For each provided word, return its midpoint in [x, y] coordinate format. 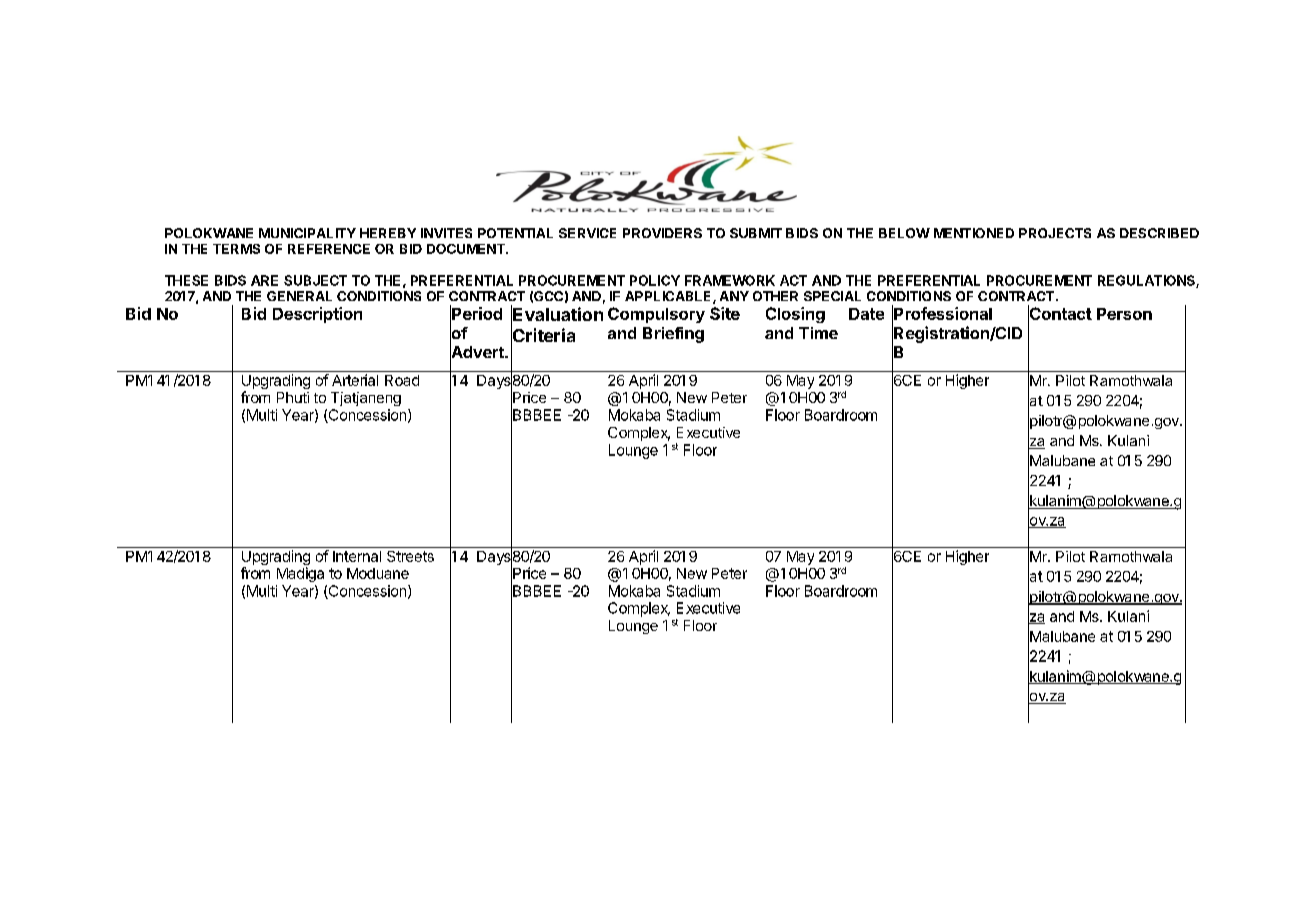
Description [317, 315]
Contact [1060, 314]
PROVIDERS [662, 233]
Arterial [355, 380]
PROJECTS [1055, 233]
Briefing [673, 335]
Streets [410, 556]
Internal [357, 556]
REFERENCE [329, 249]
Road [402, 380]
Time [818, 333]
